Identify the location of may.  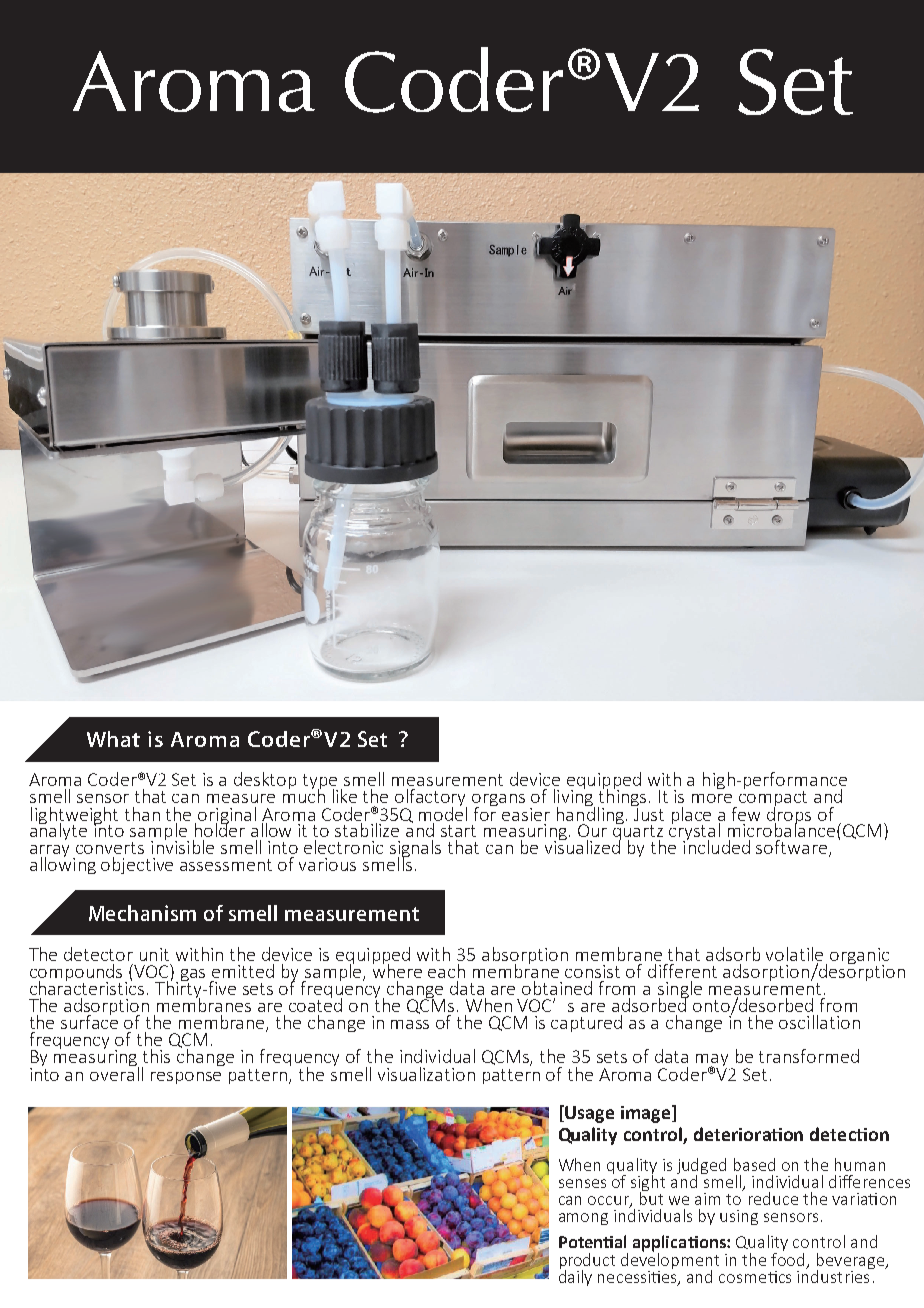
(714, 1061).
